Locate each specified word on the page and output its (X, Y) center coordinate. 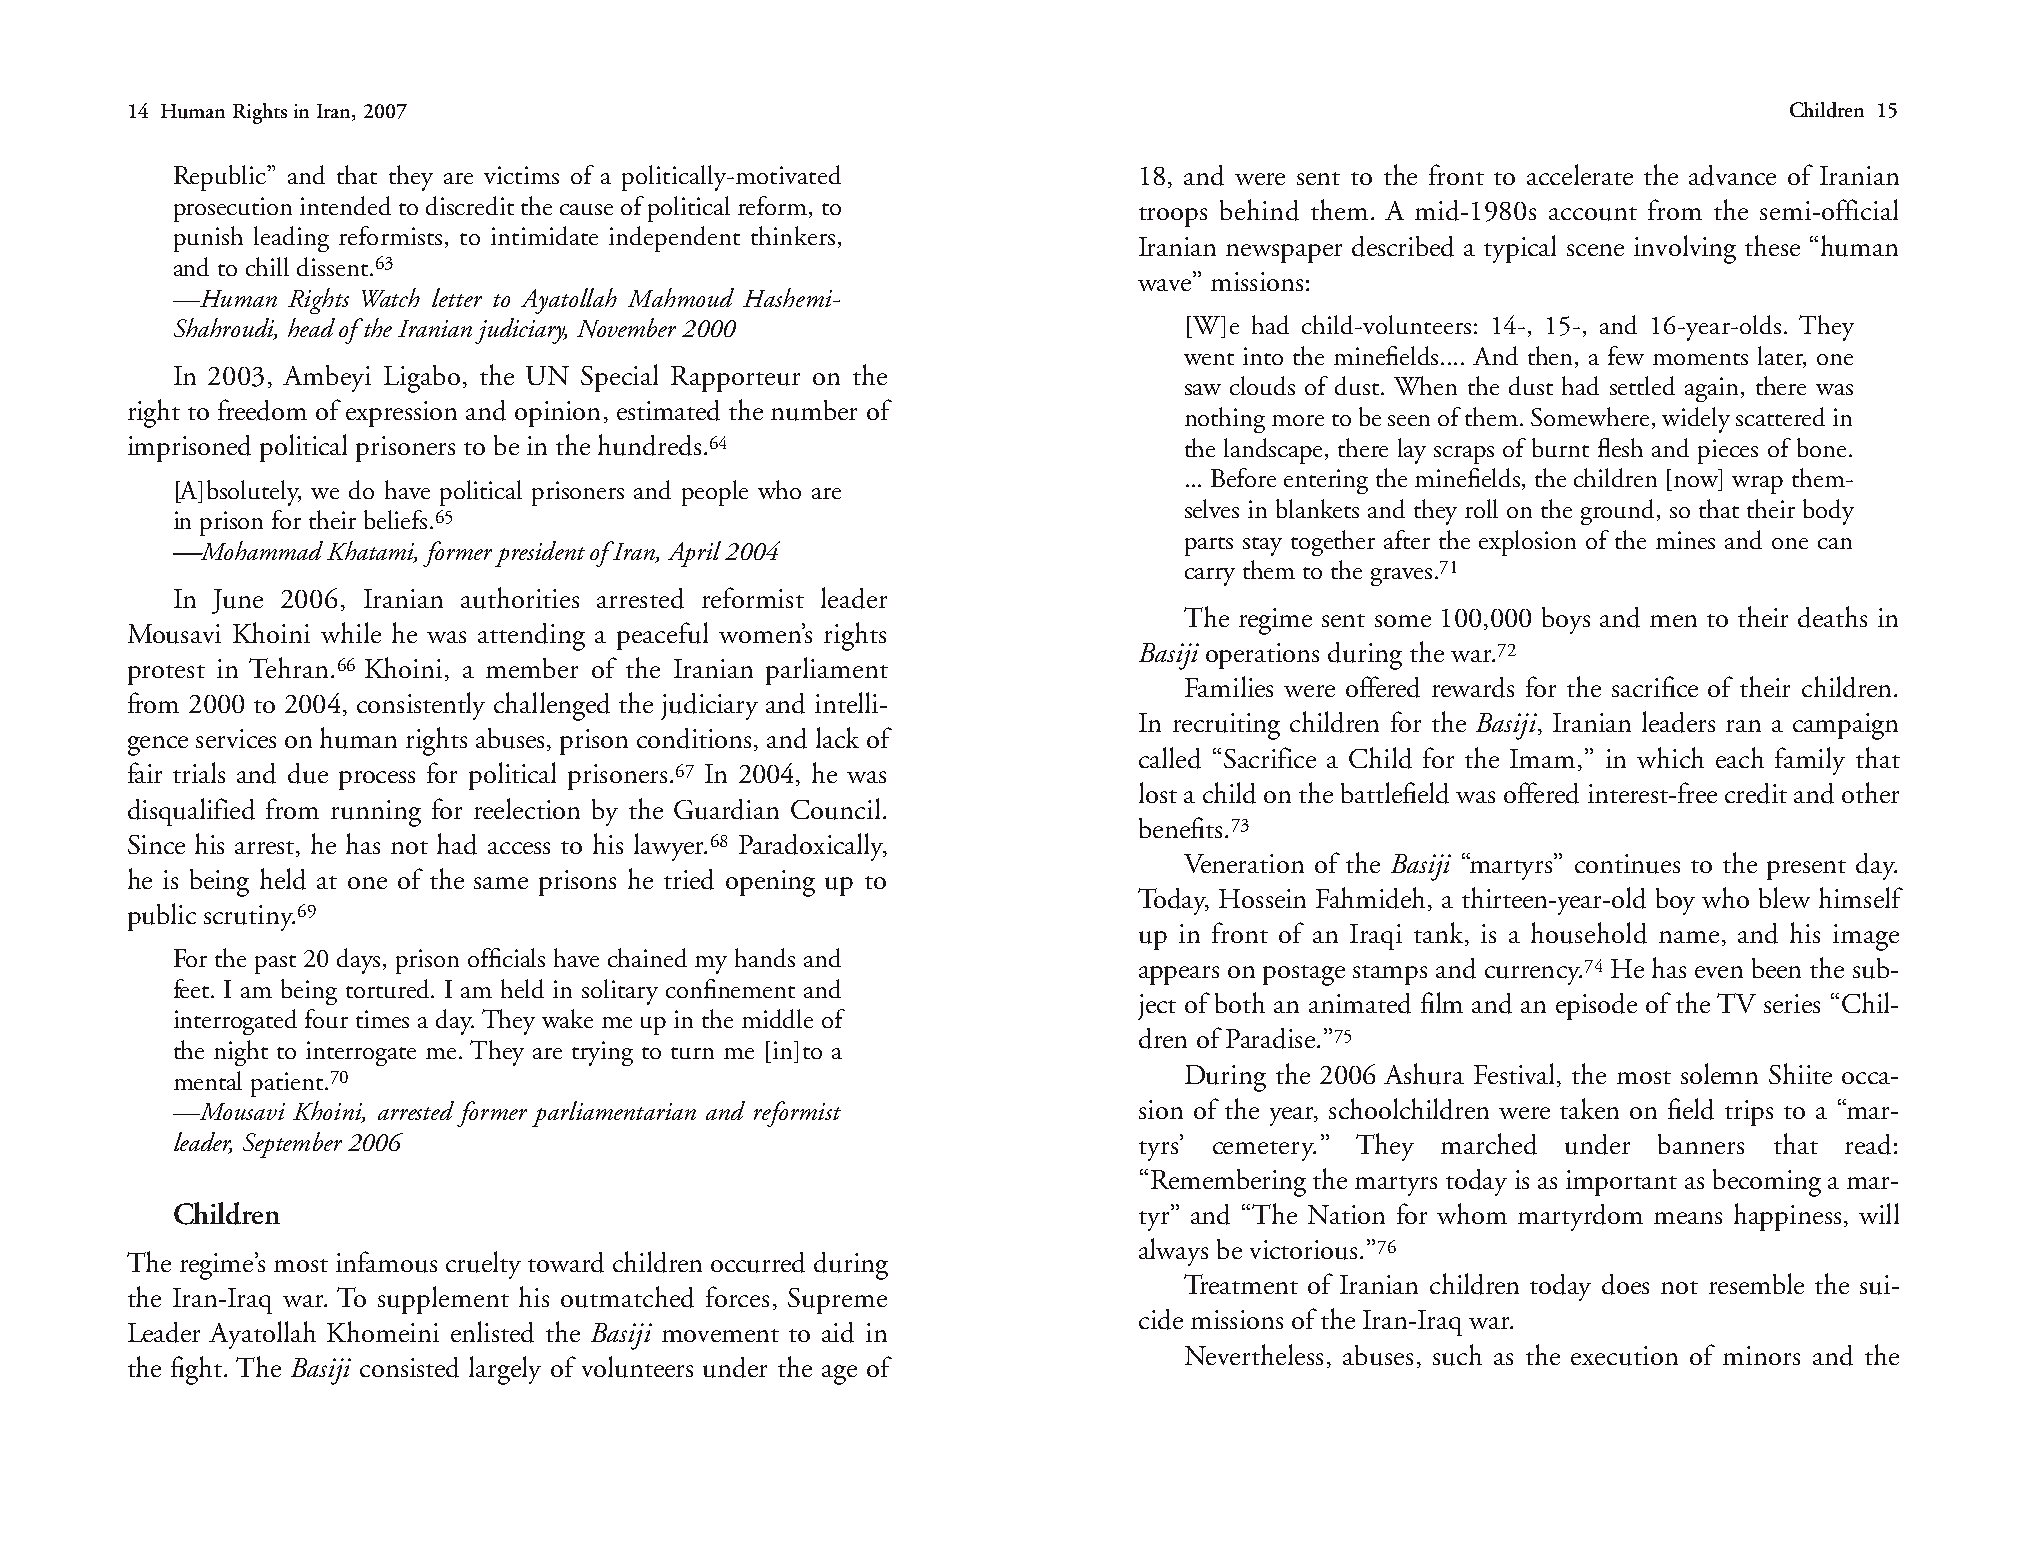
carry (1210, 577)
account (1593, 214)
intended (345, 205)
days (360, 961)
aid (838, 1332)
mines (1685, 540)
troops (1173, 217)
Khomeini (383, 1331)
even (1719, 972)
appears (1179, 975)
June (237, 601)
